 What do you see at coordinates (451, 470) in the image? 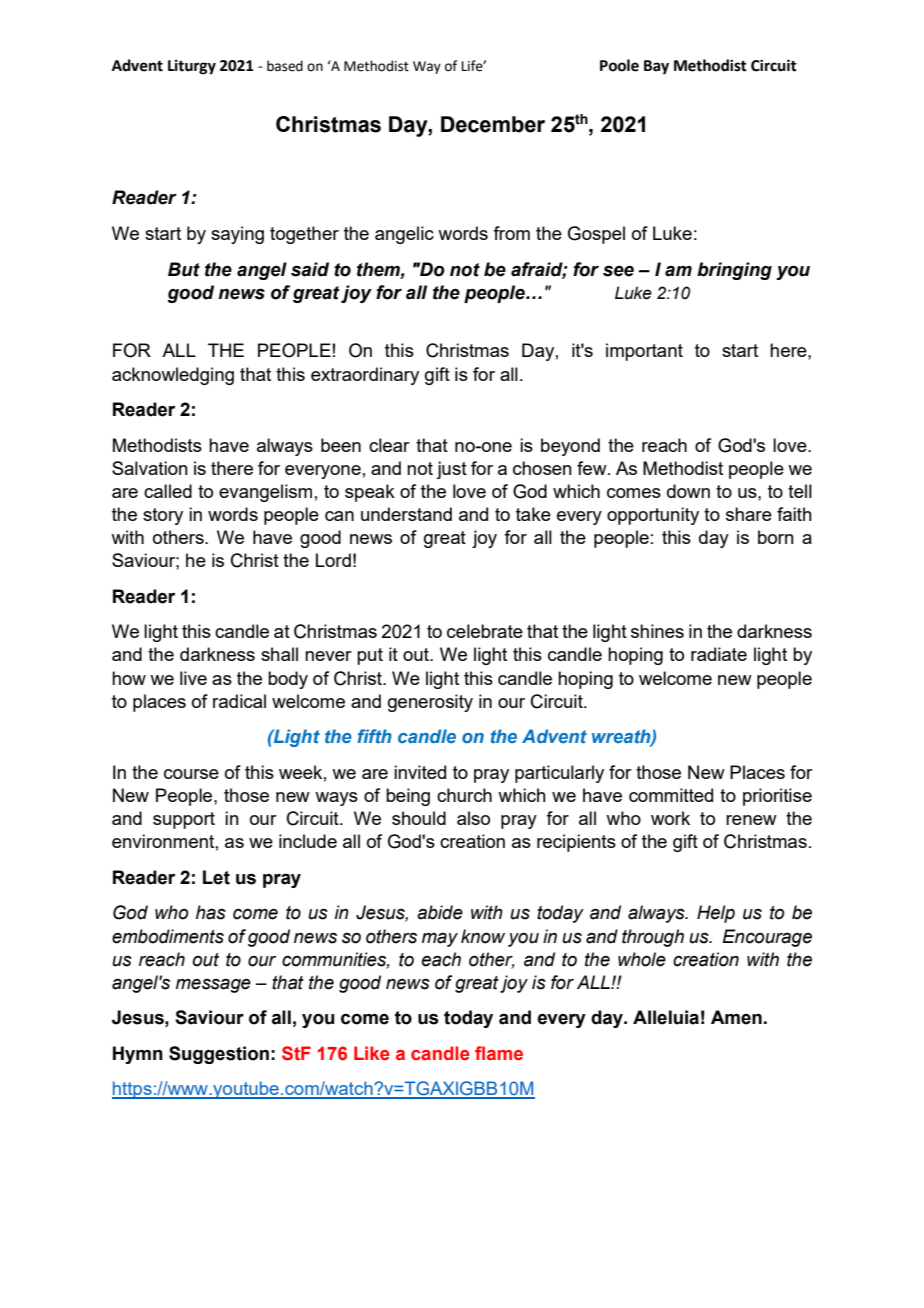
I see `just` at bounding box center [451, 470].
